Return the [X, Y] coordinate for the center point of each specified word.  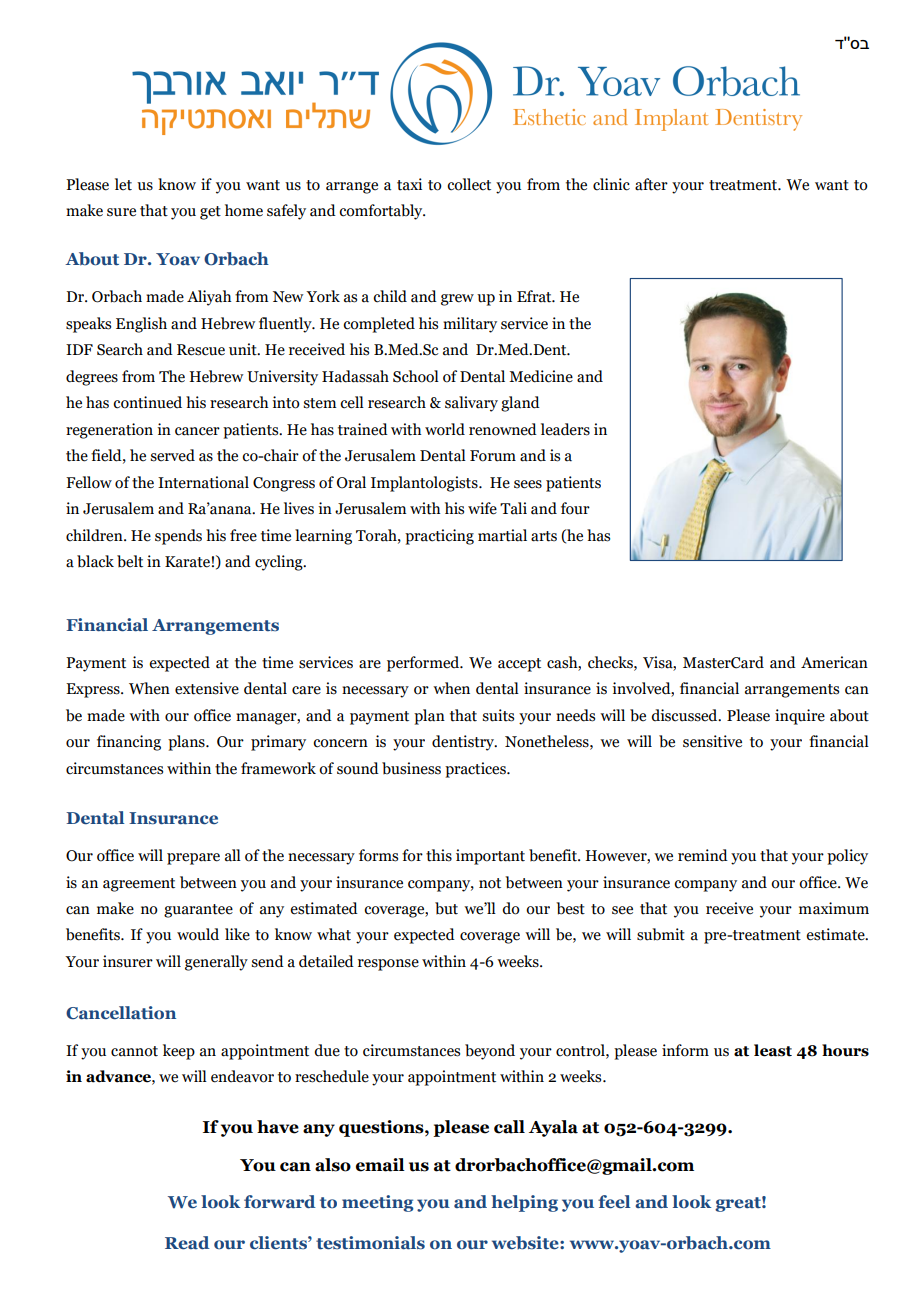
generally [216, 963]
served [172, 455]
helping [524, 1203]
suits [498, 715]
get [210, 213]
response [388, 965]
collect [469, 184]
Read [187, 1243]
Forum [493, 456]
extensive [207, 688]
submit [661, 934]
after [651, 184]
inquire [800, 717]
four [575, 508]
